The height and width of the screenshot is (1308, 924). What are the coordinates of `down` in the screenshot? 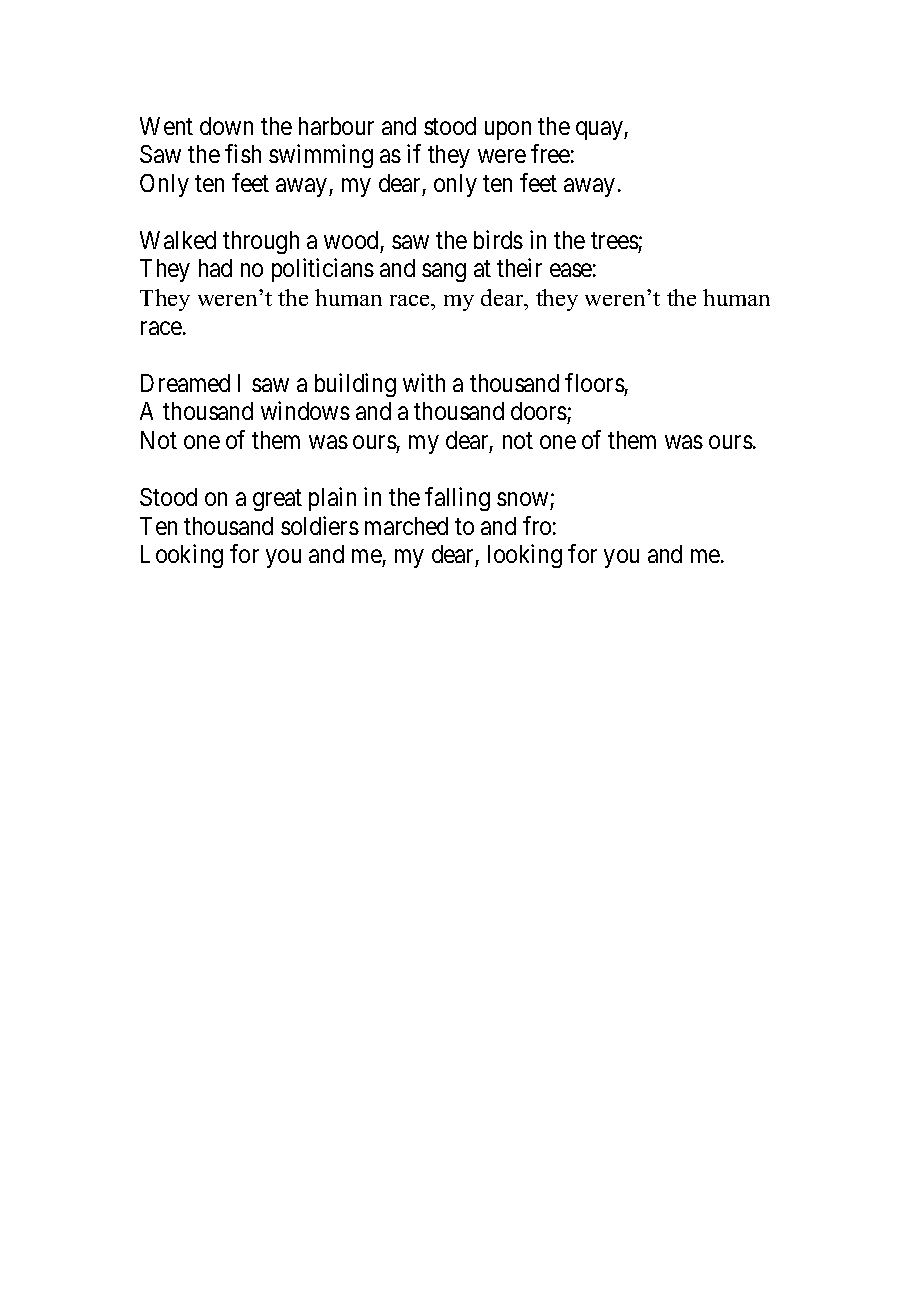 It's located at (226, 126).
